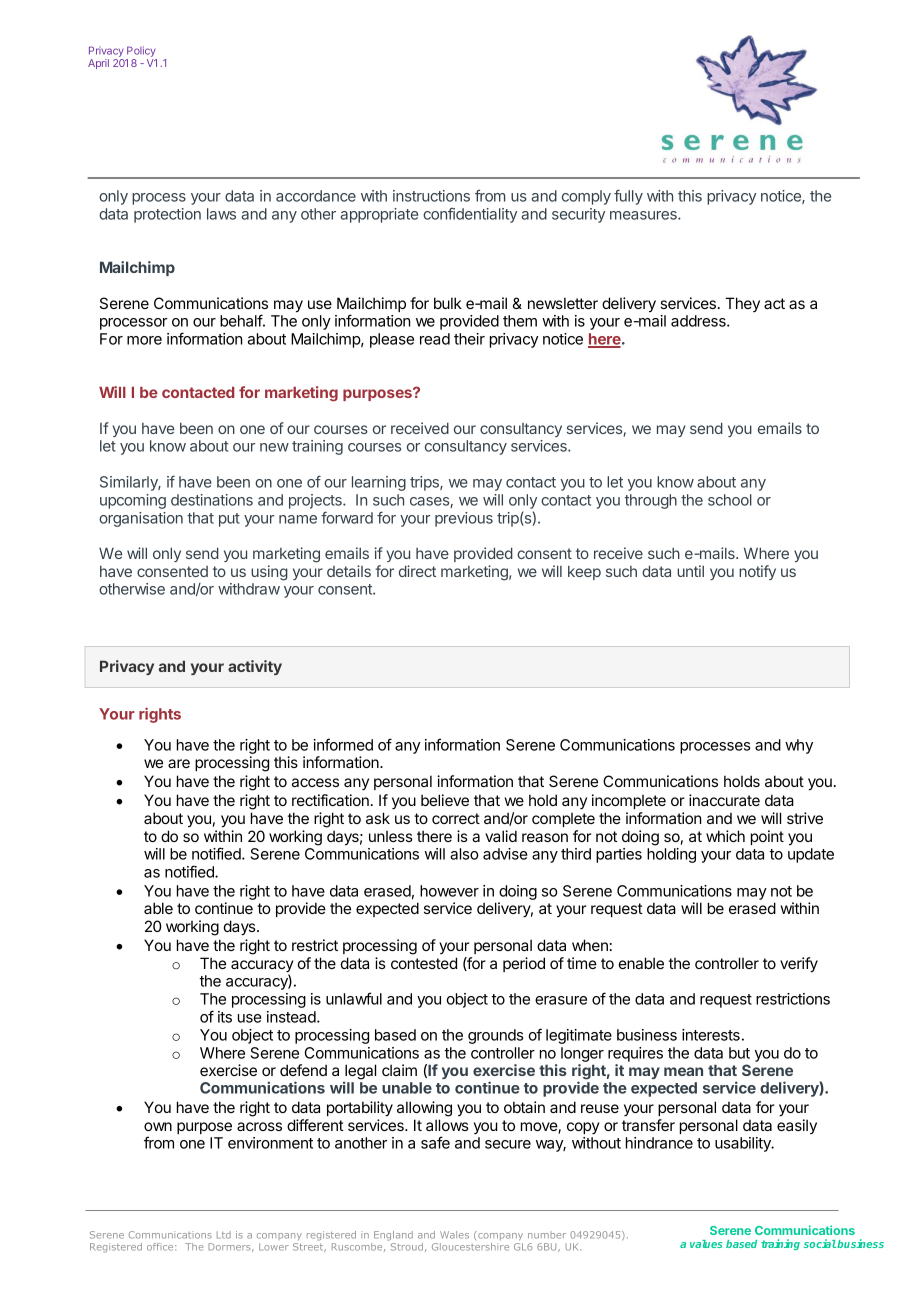  Describe the element at coordinates (454, 1235) in the page. I see `Wales` at that location.
